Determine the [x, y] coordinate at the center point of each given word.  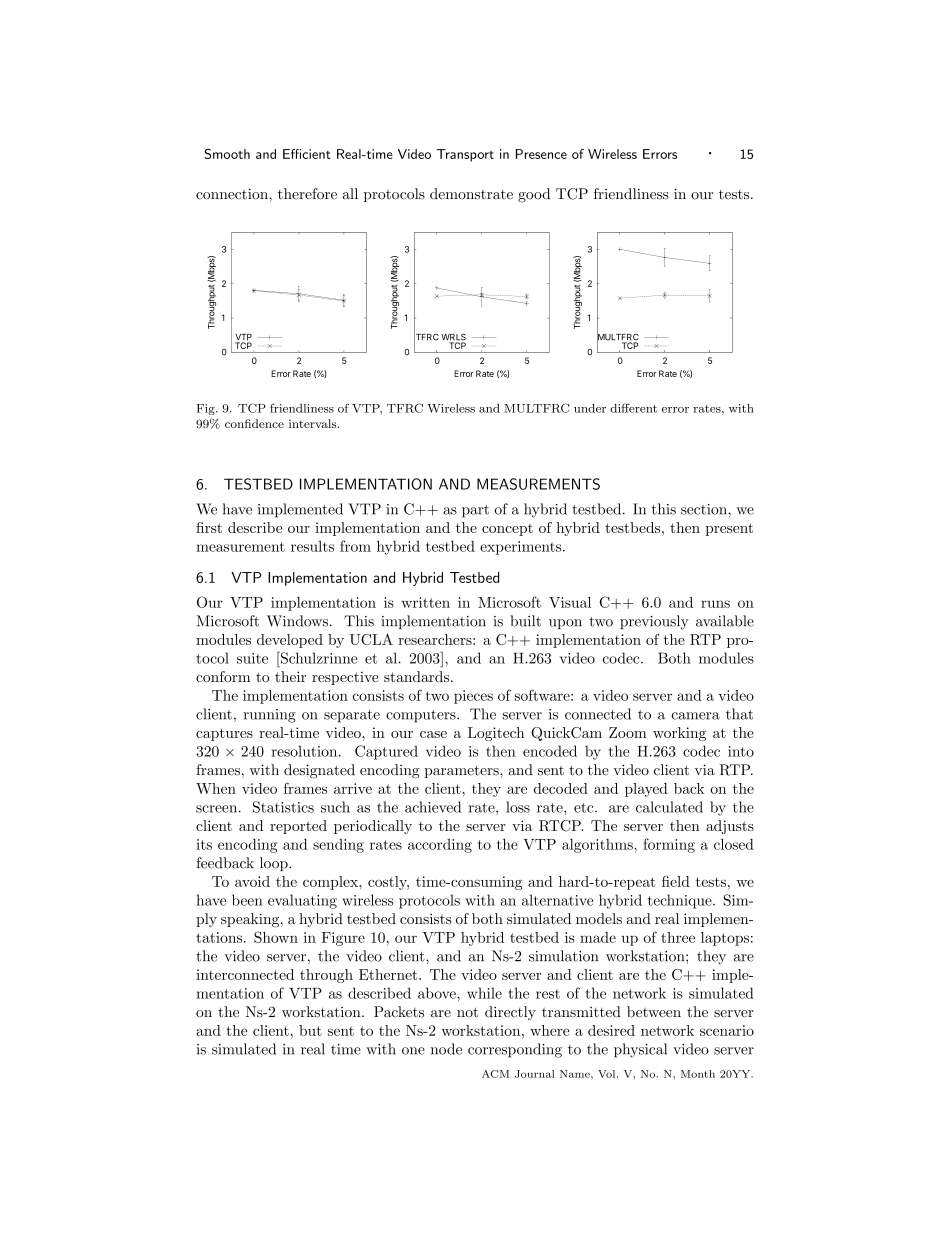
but [310, 1030]
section [705, 509]
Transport [465, 155]
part [475, 511]
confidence [254, 423]
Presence [541, 154]
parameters [462, 771]
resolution [306, 751]
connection [233, 194]
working [679, 734]
